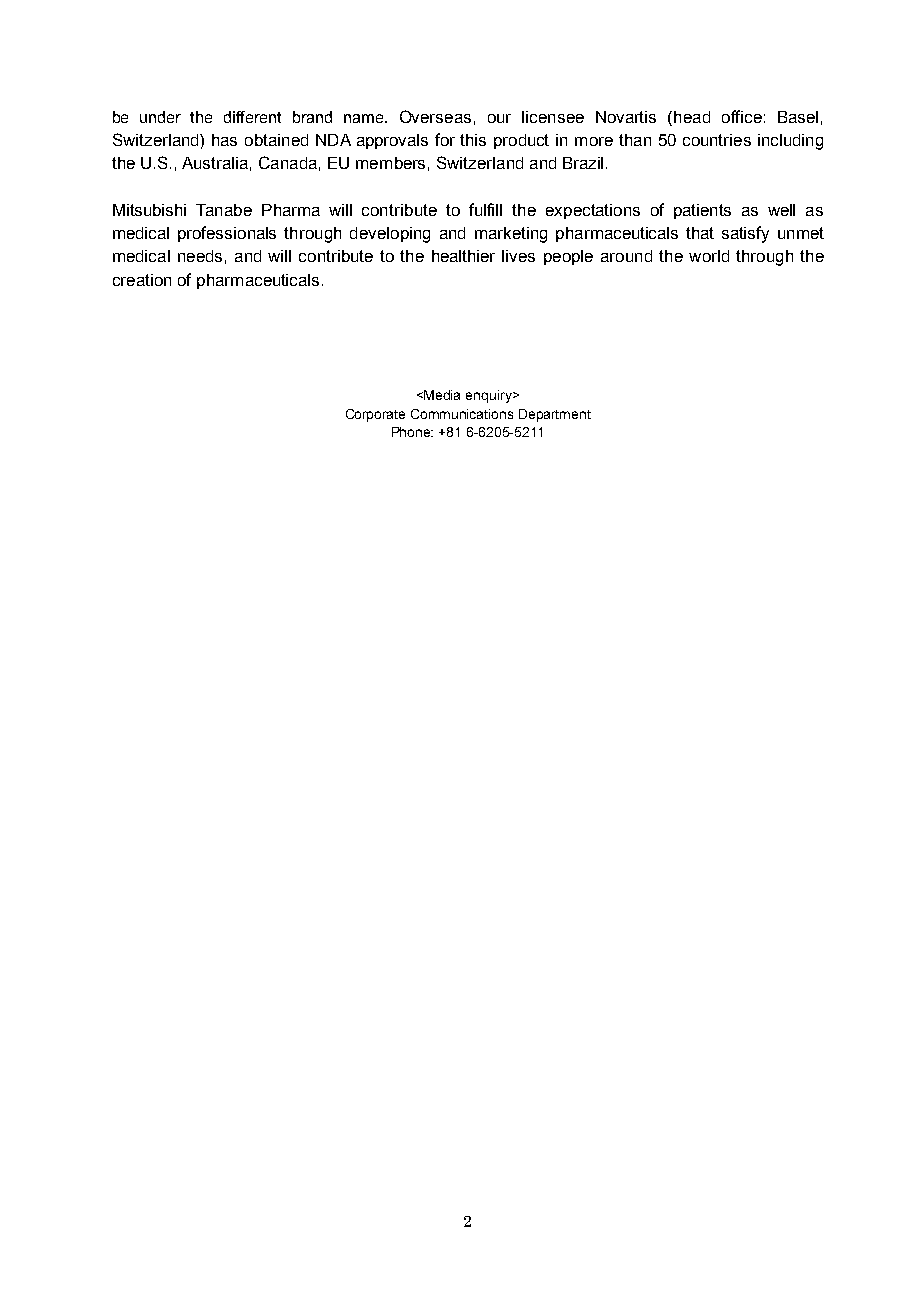  Describe the element at coordinates (555, 415) in the screenshot. I see `Department` at that location.
